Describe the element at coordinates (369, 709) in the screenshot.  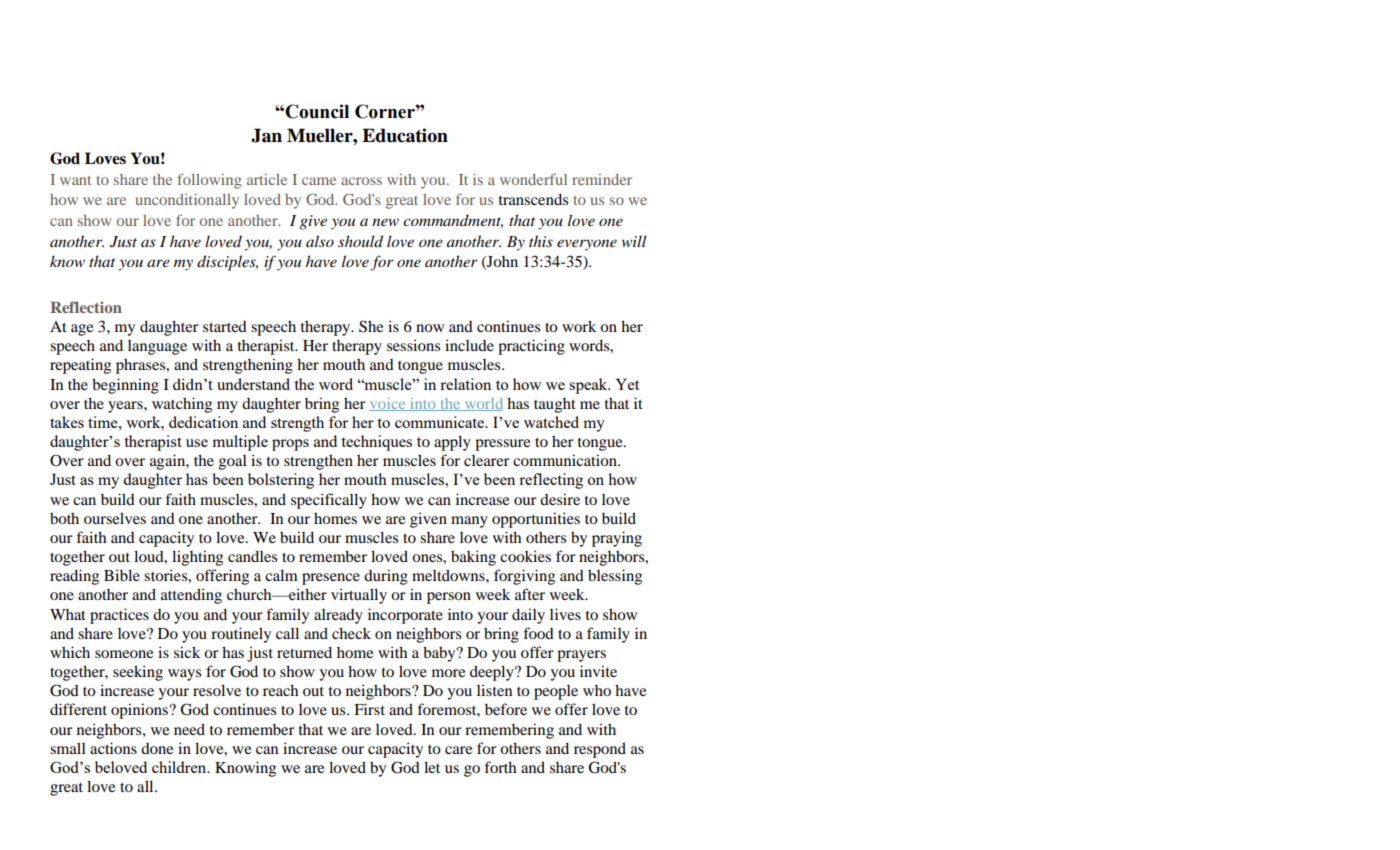
I see `First` at that location.
